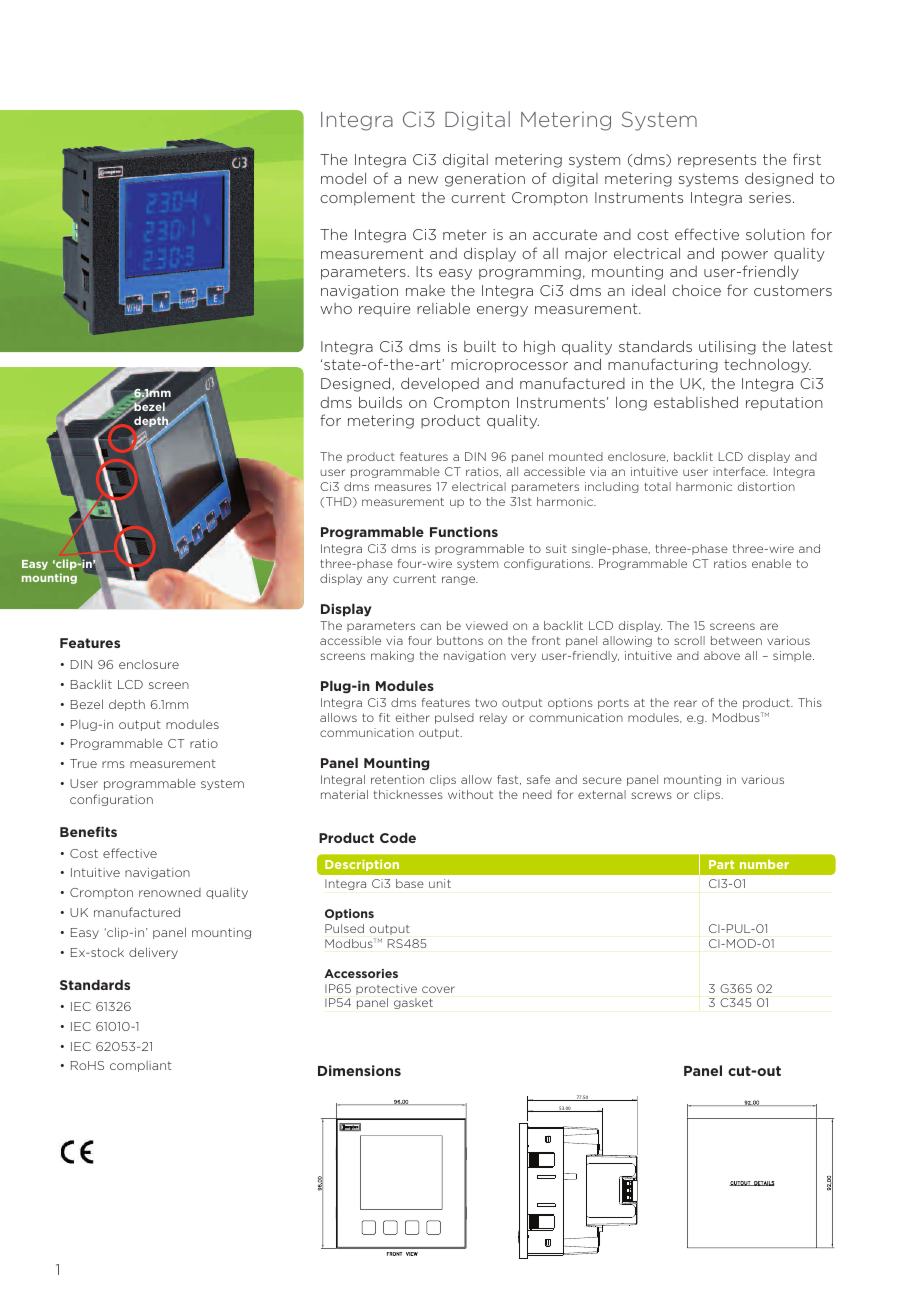 The width and height of the image is (924, 1308). What do you see at coordinates (343, 178) in the image?
I see `model` at bounding box center [343, 178].
